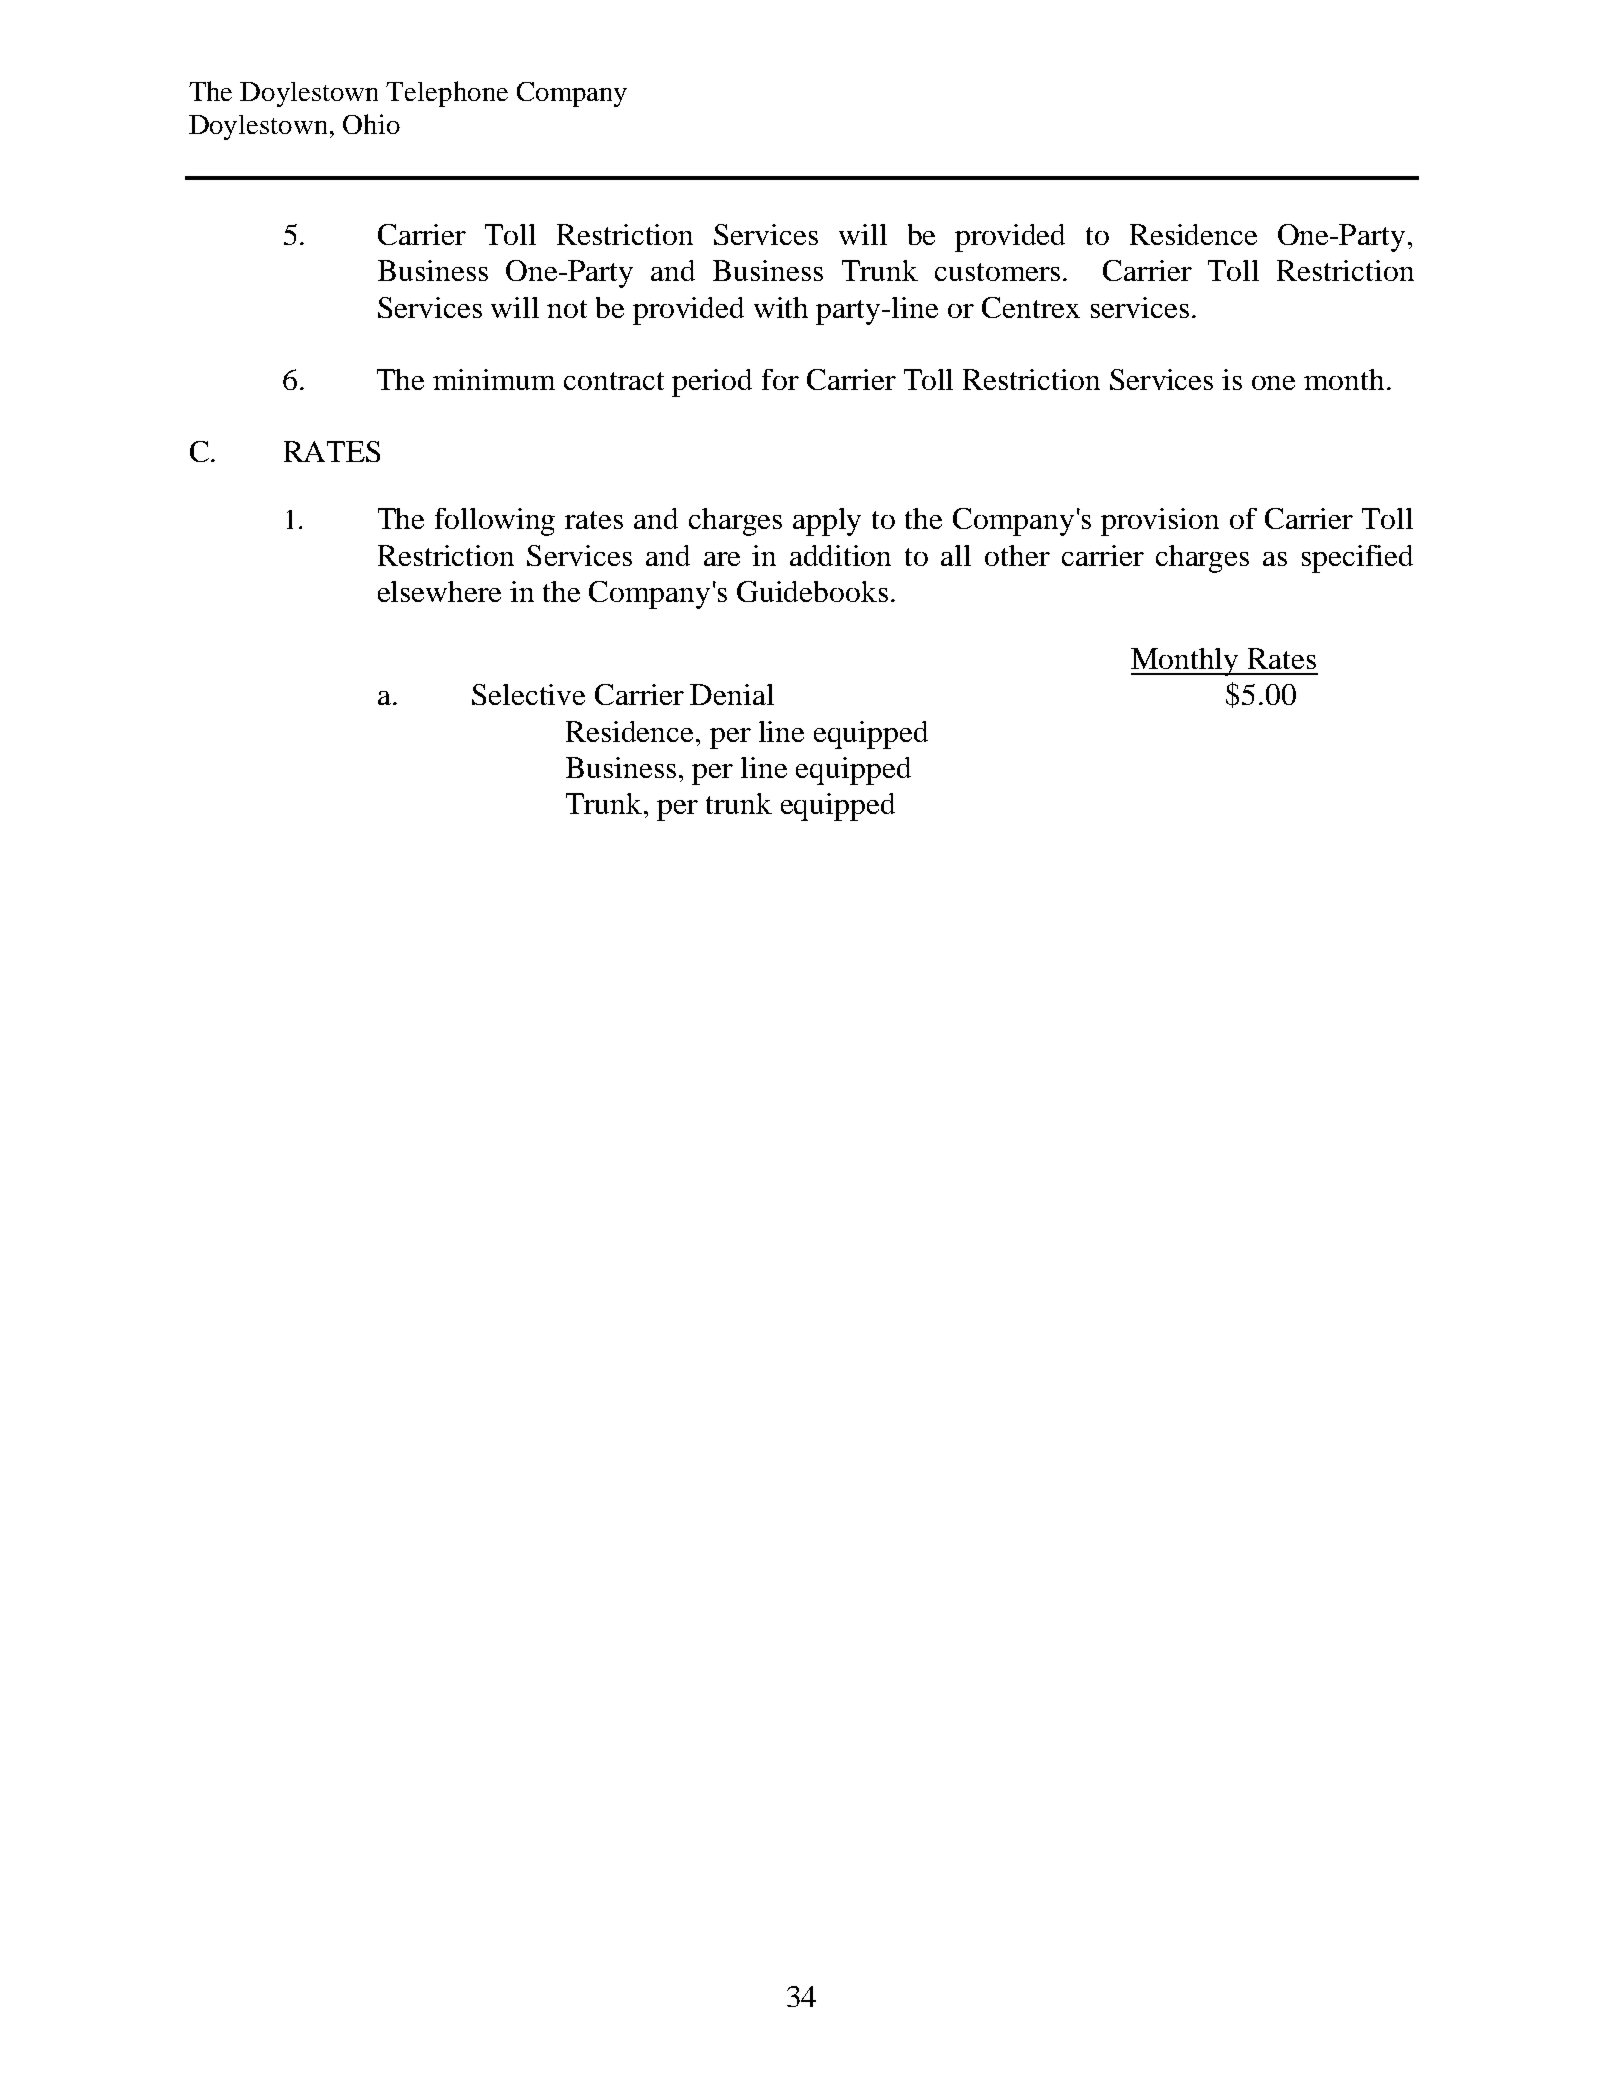 This screenshot has width=1603, height=2074. Describe the element at coordinates (495, 522) in the screenshot. I see `following` at that location.
